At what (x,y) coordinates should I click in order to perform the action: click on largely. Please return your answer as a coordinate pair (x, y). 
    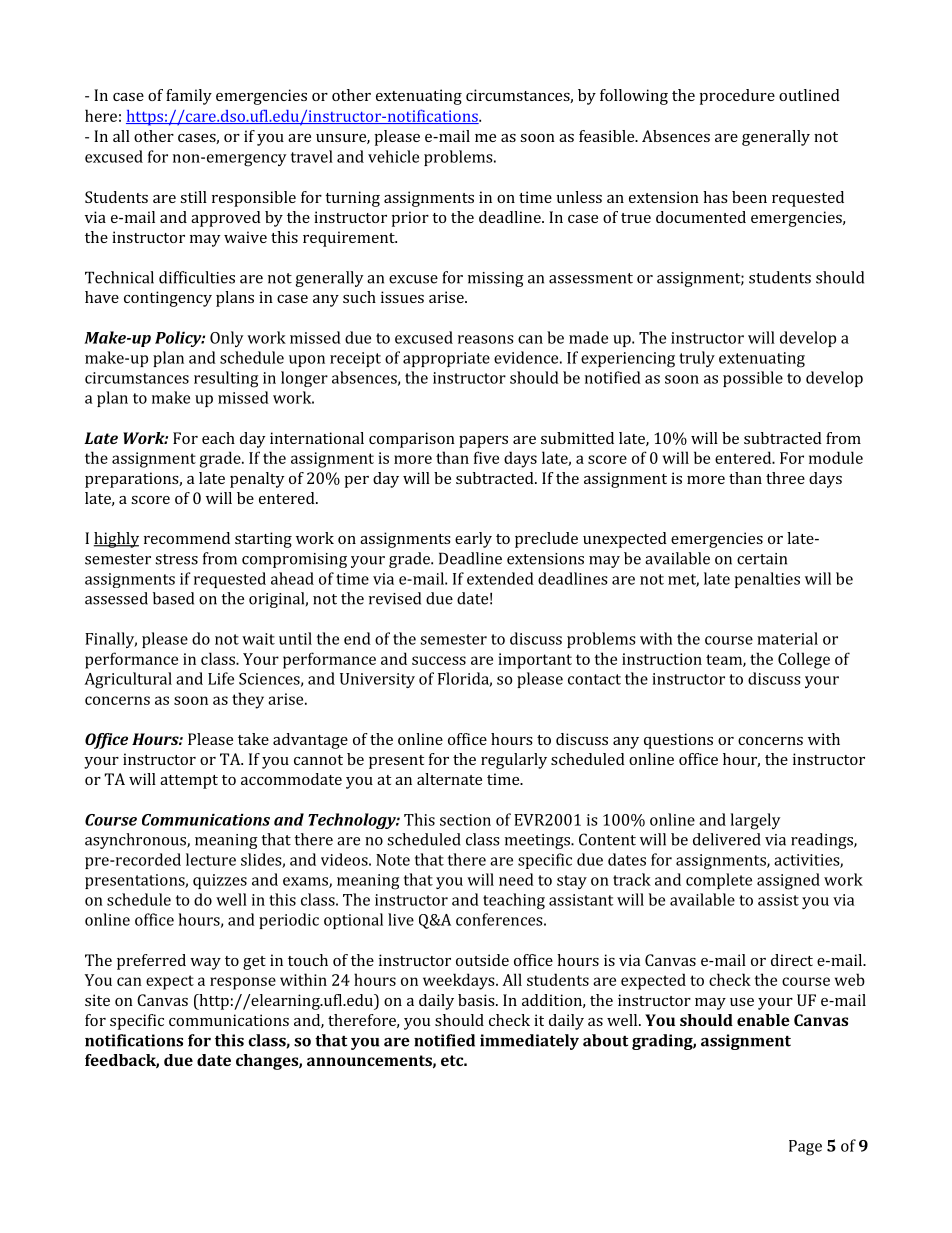
    Looking at the image, I should click on (755, 821).
